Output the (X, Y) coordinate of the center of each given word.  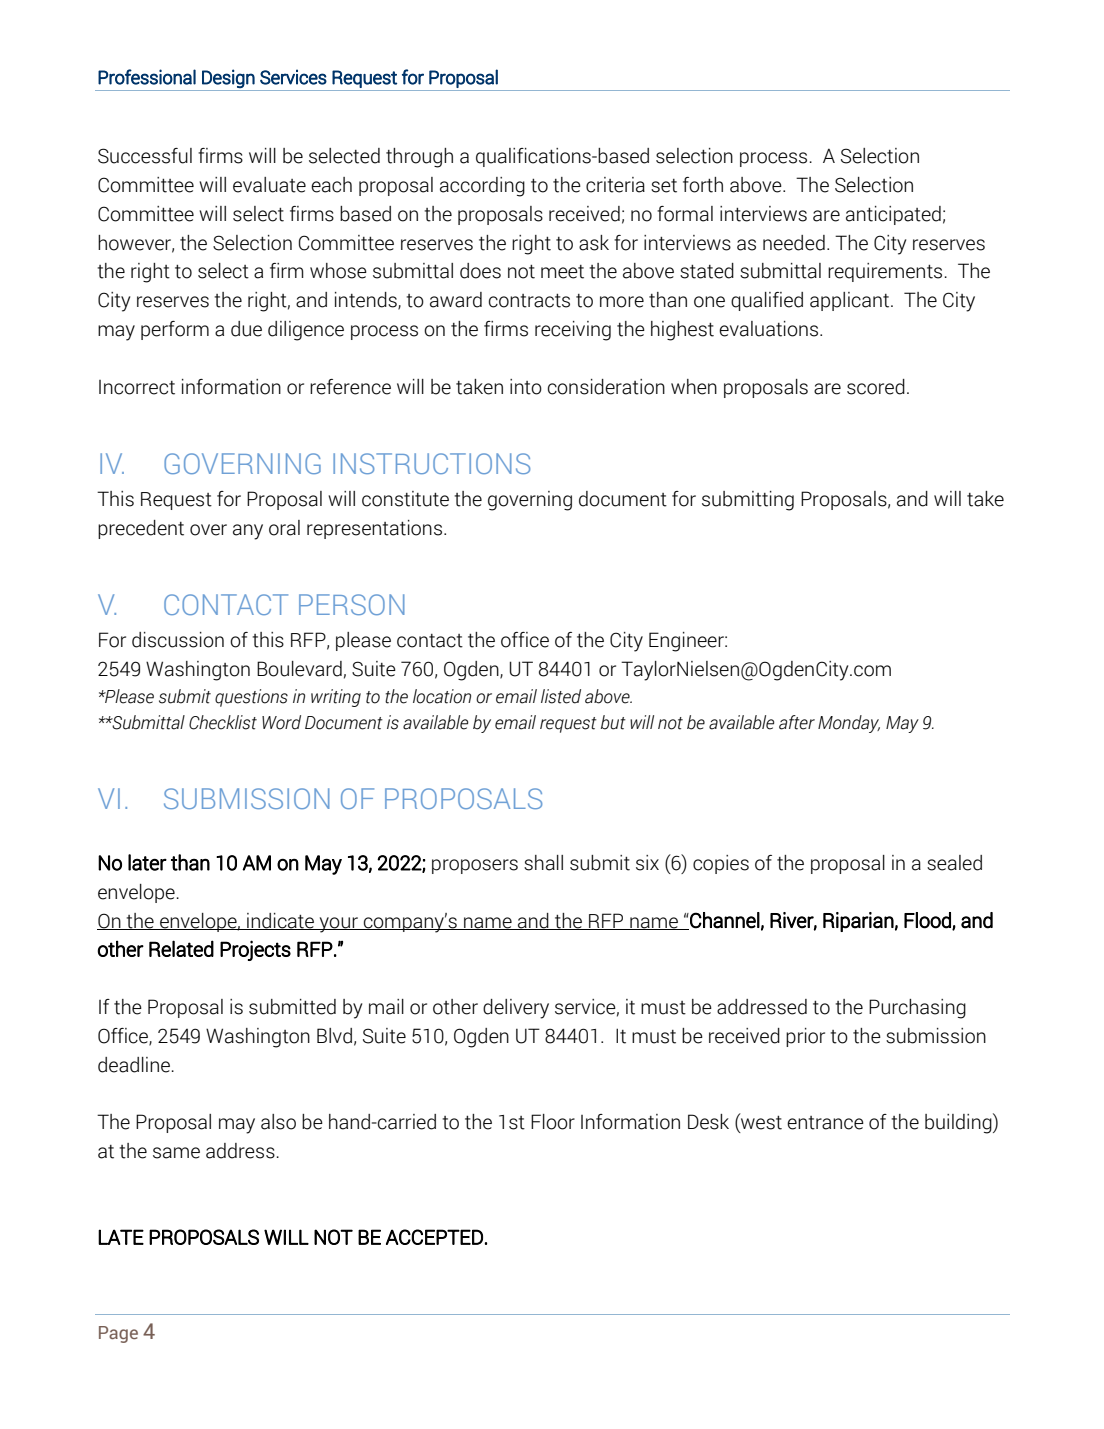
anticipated (893, 215)
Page (118, 1334)
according (482, 187)
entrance (825, 1123)
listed (561, 696)
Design (228, 78)
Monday (849, 724)
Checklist (223, 722)
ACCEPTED (434, 1237)
